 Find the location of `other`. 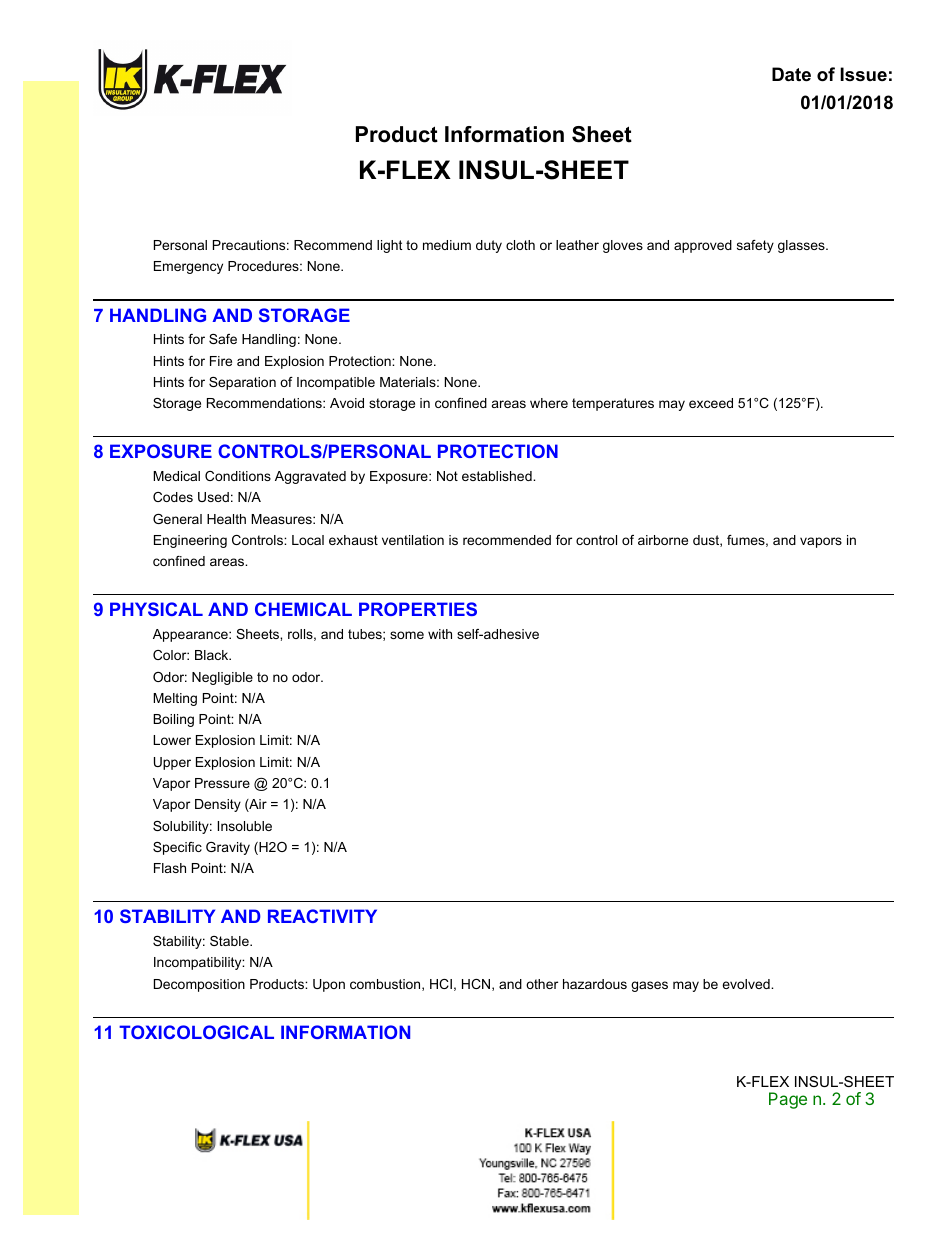

other is located at coordinates (542, 984).
